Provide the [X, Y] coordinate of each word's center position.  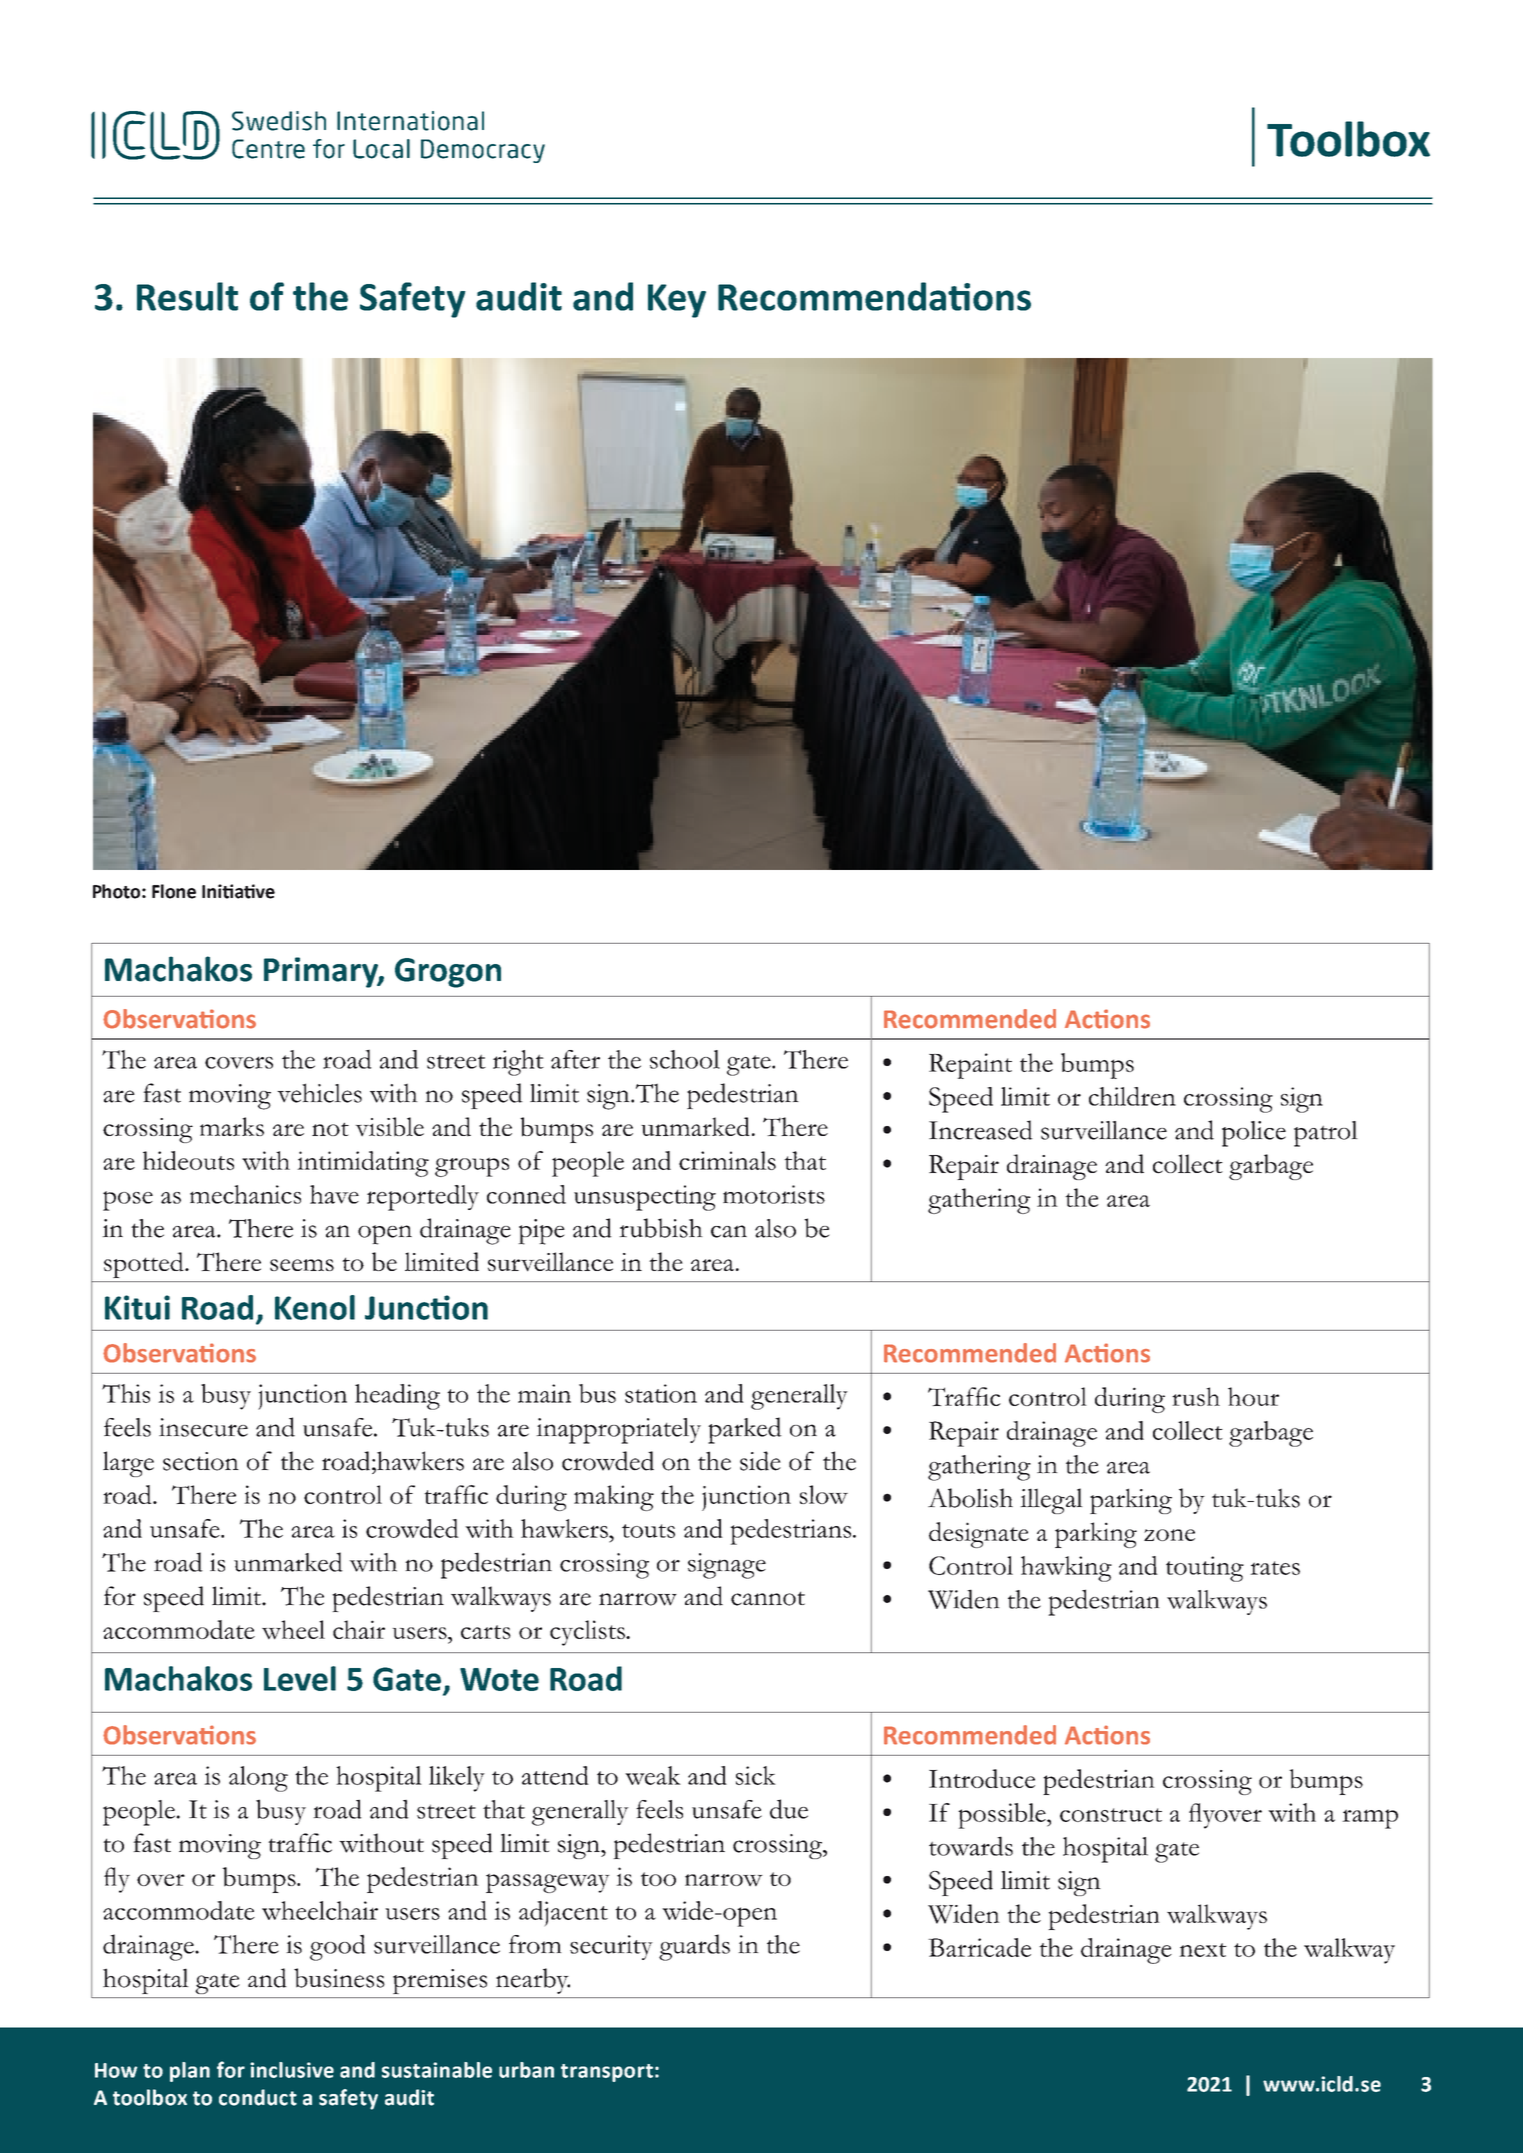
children [1132, 1096]
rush [1196, 1396]
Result [187, 296]
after [575, 1059]
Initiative [238, 891]
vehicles [319, 1093]
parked [745, 1430]
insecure [203, 1427]
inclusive [292, 2070]
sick [756, 1775]
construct [1111, 1815]
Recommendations [874, 296]
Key [677, 301]
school [685, 1059]
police [1254, 1134]
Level [300, 1678]
